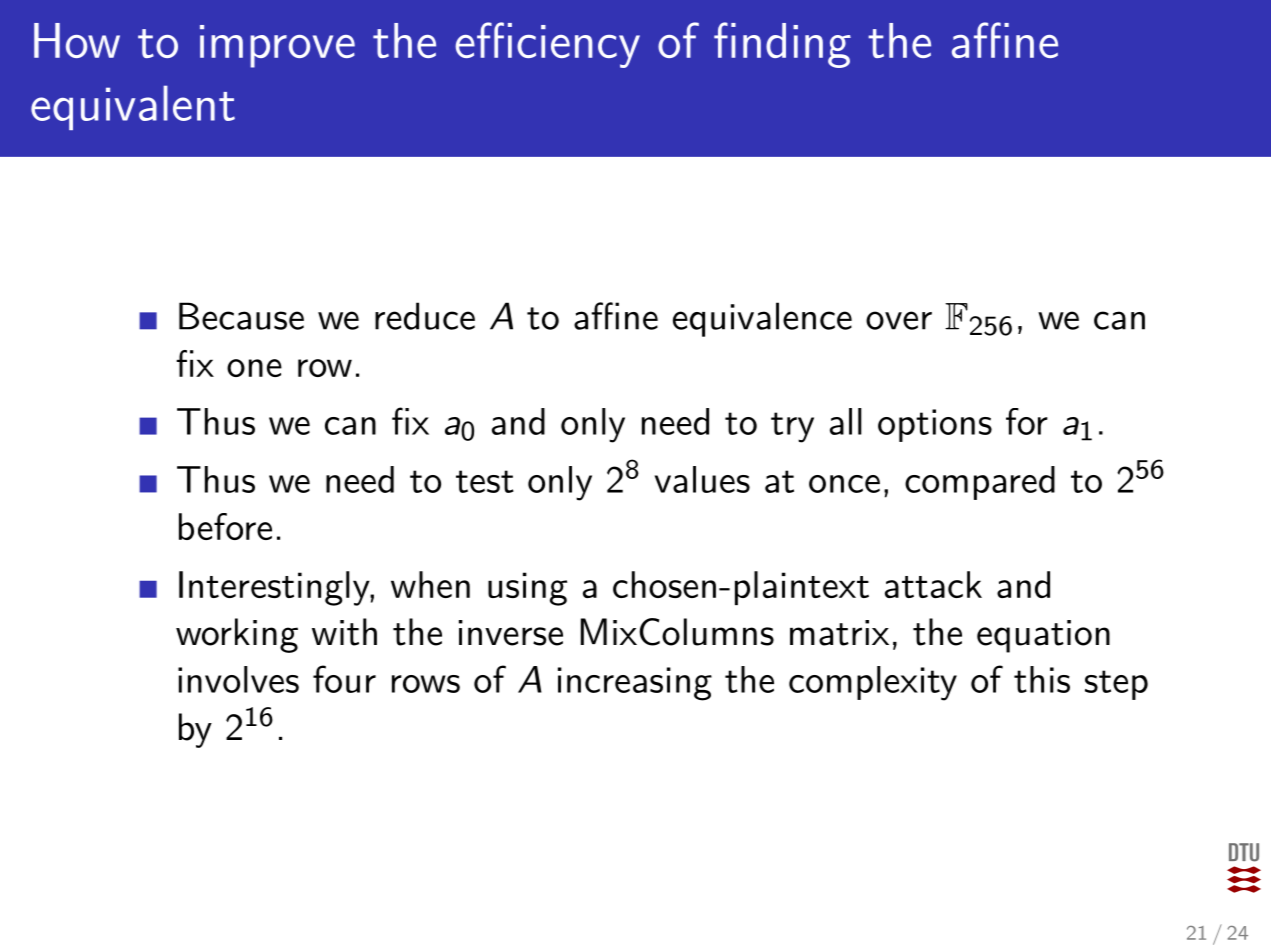 This screenshot has width=1271, height=952. Describe the element at coordinates (547, 45) in the screenshot. I see `efficiency` at that location.
